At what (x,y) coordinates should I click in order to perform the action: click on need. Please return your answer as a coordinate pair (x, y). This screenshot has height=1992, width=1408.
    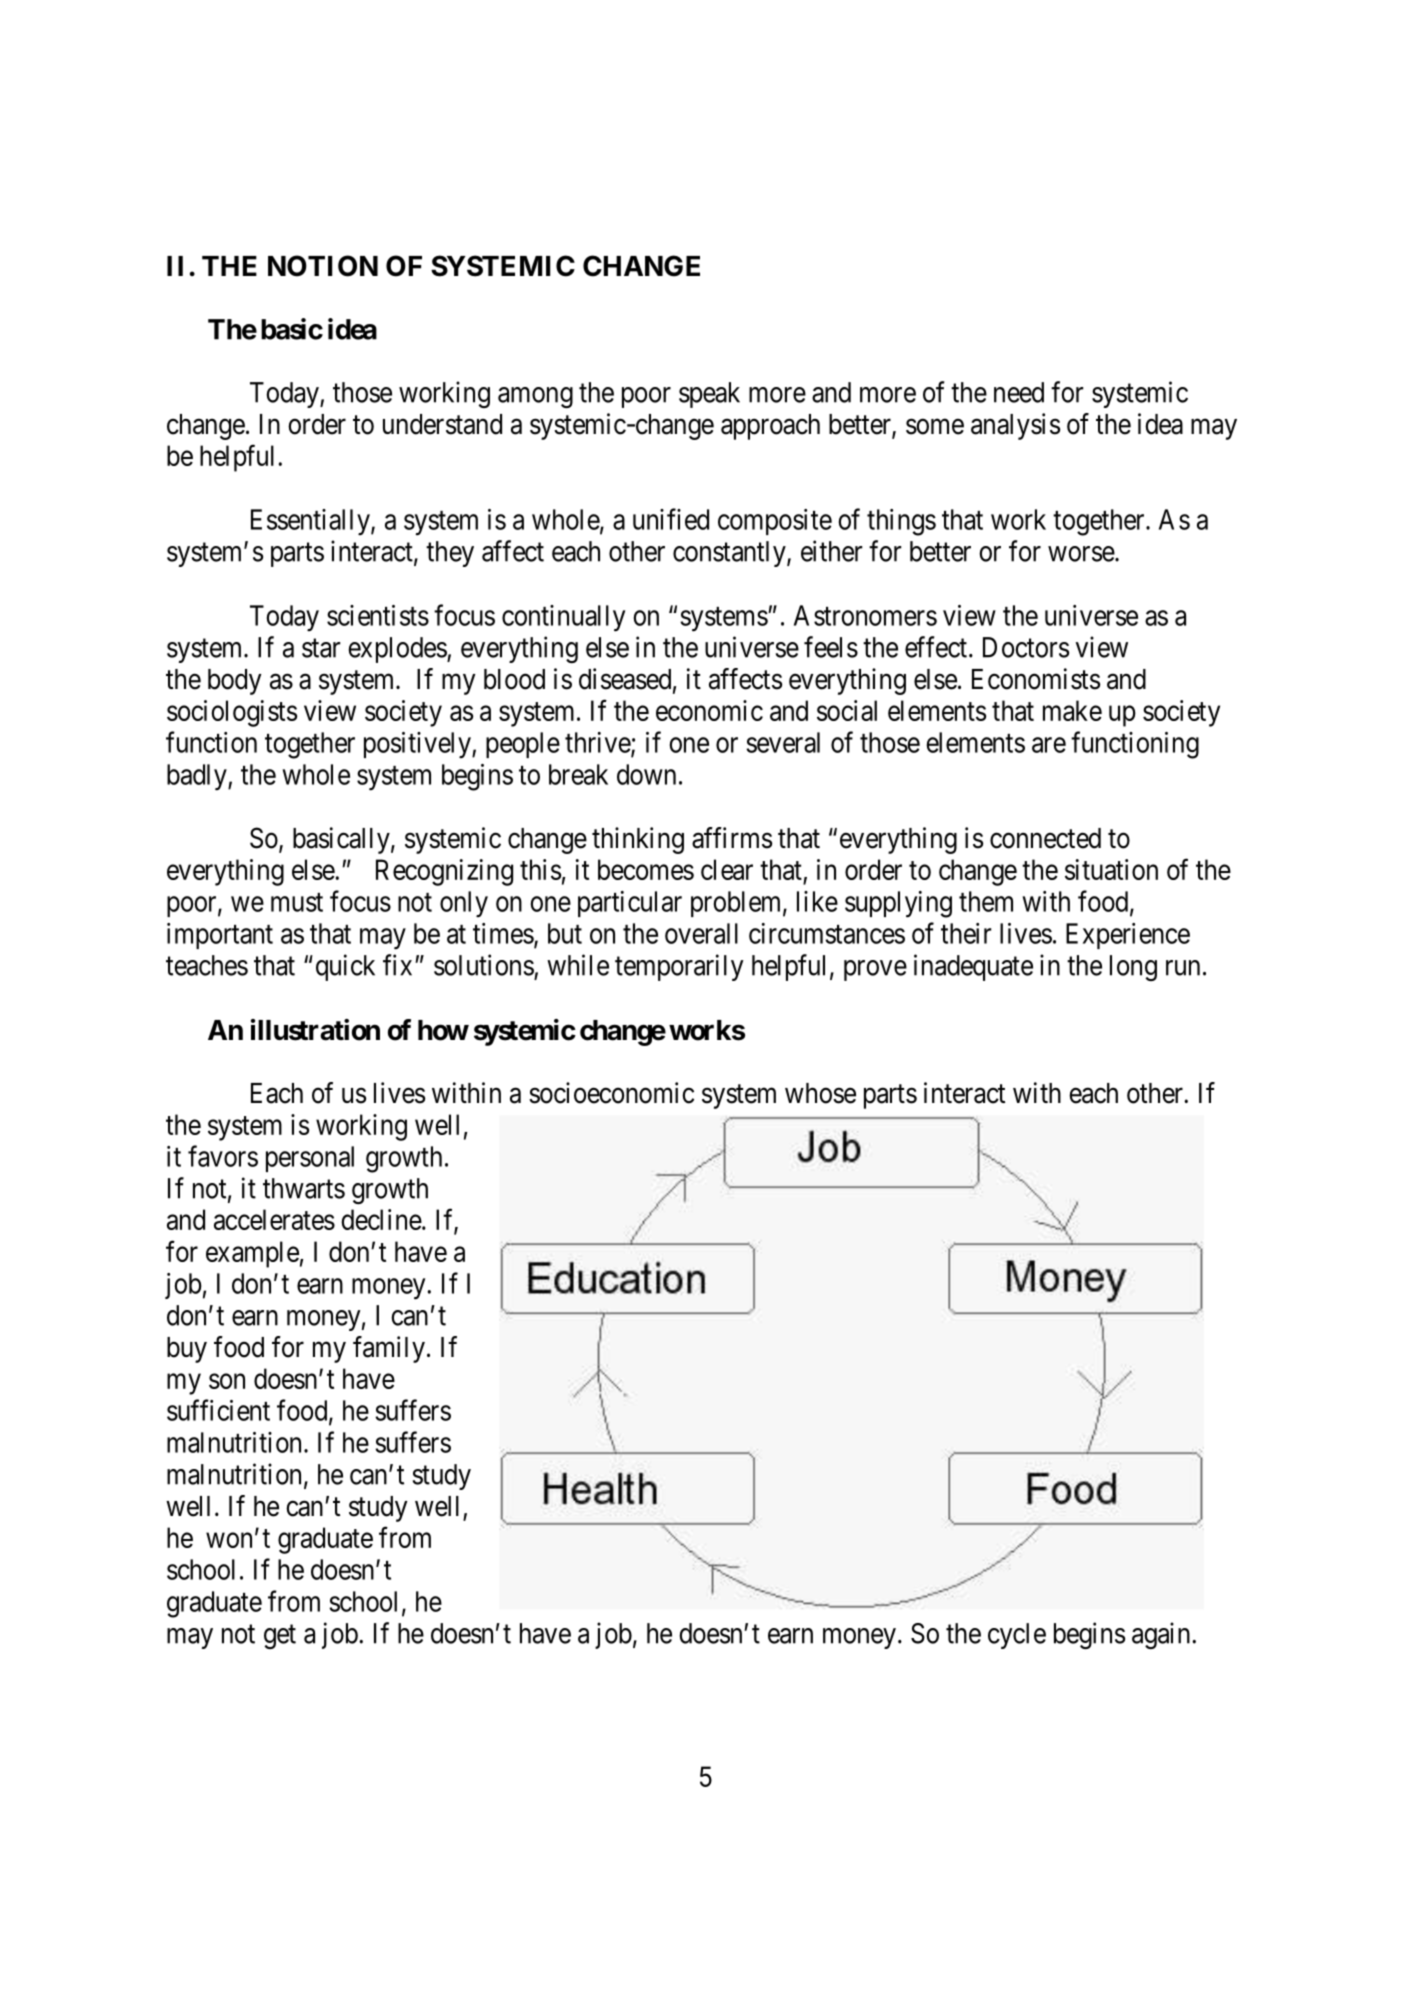
    Looking at the image, I should click on (1019, 392).
